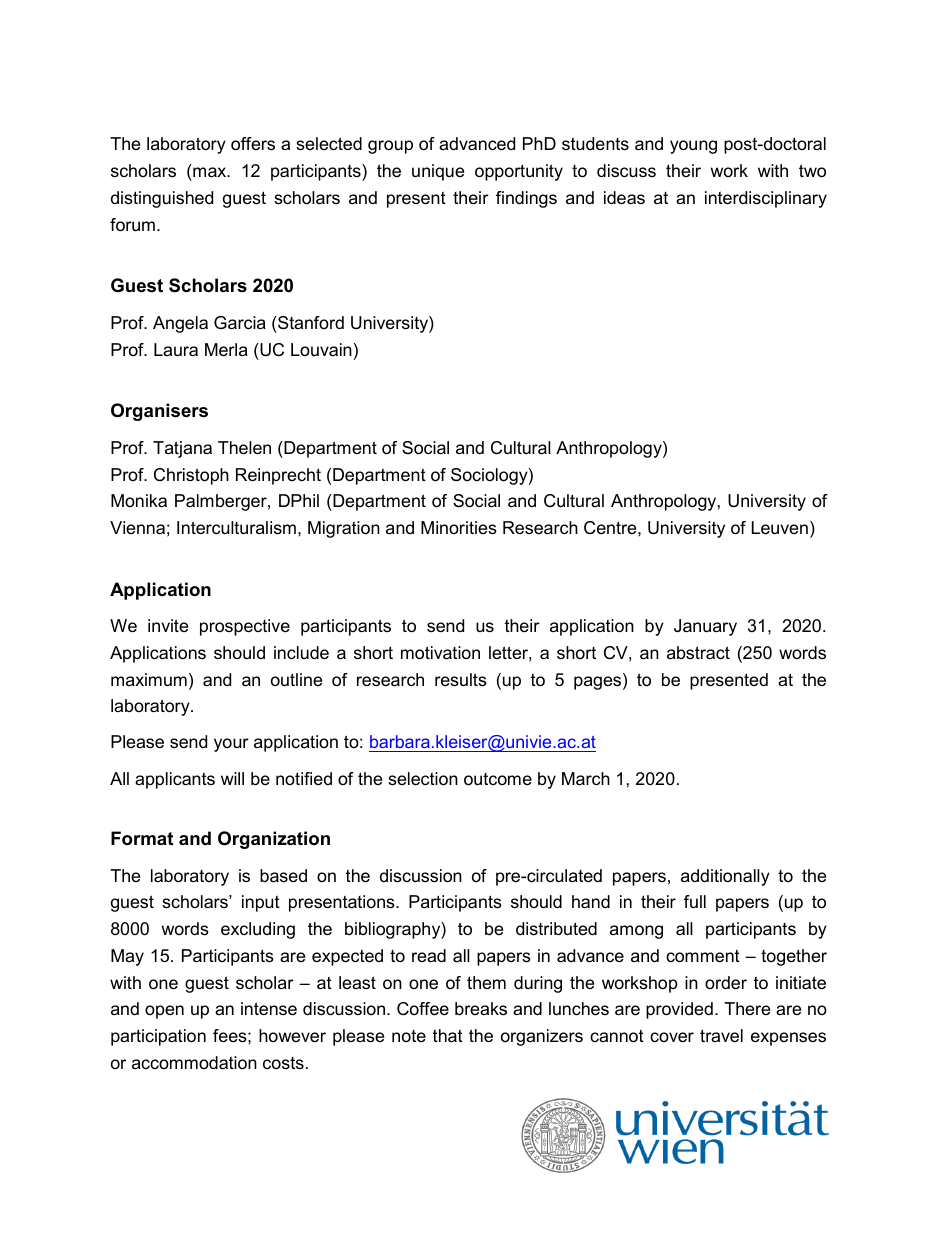 Image resolution: width=952 pixels, height=1233 pixels. Describe the element at coordinates (459, 528) in the document. I see `Minorities` at that location.
